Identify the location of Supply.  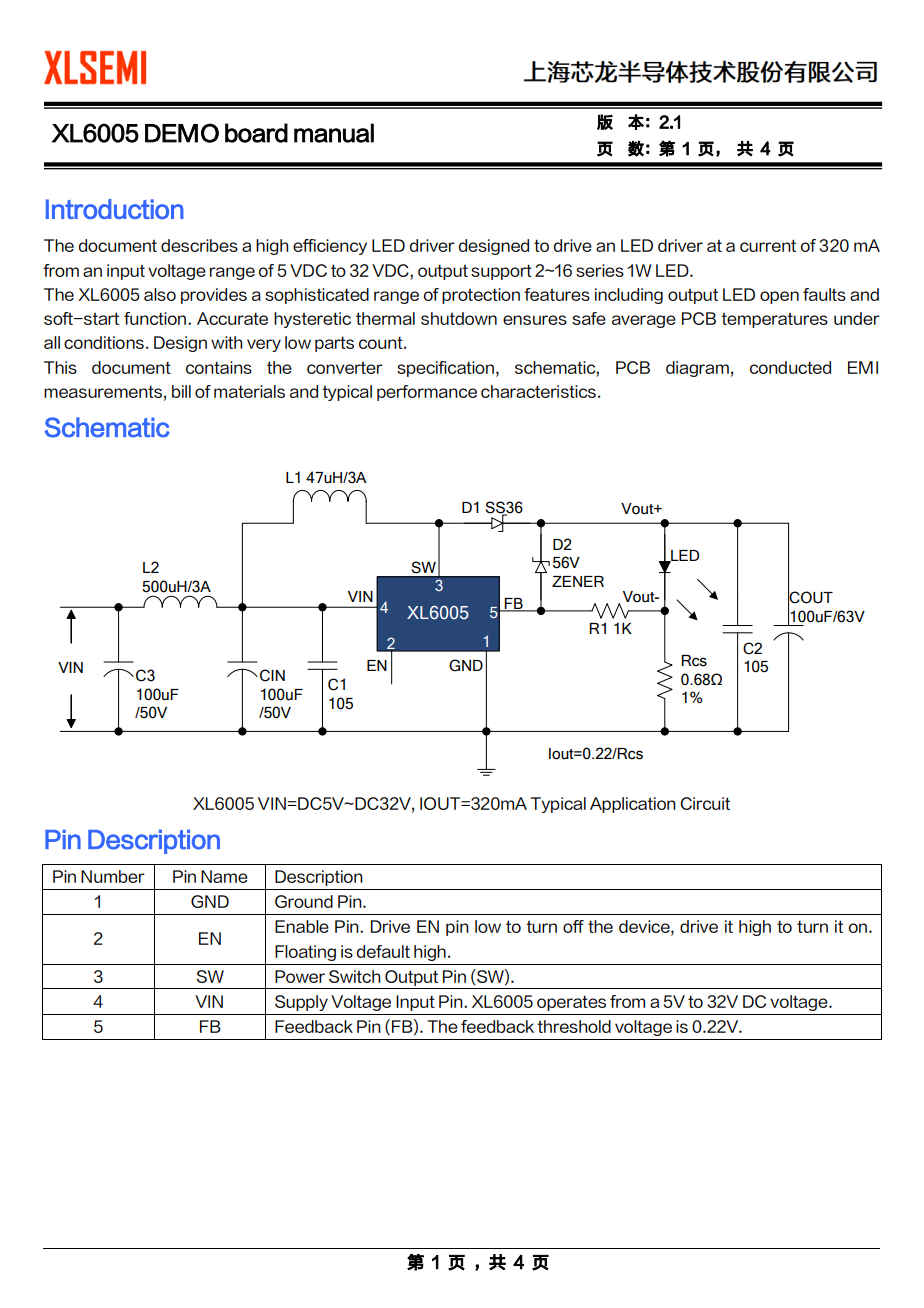
(301, 1003).
